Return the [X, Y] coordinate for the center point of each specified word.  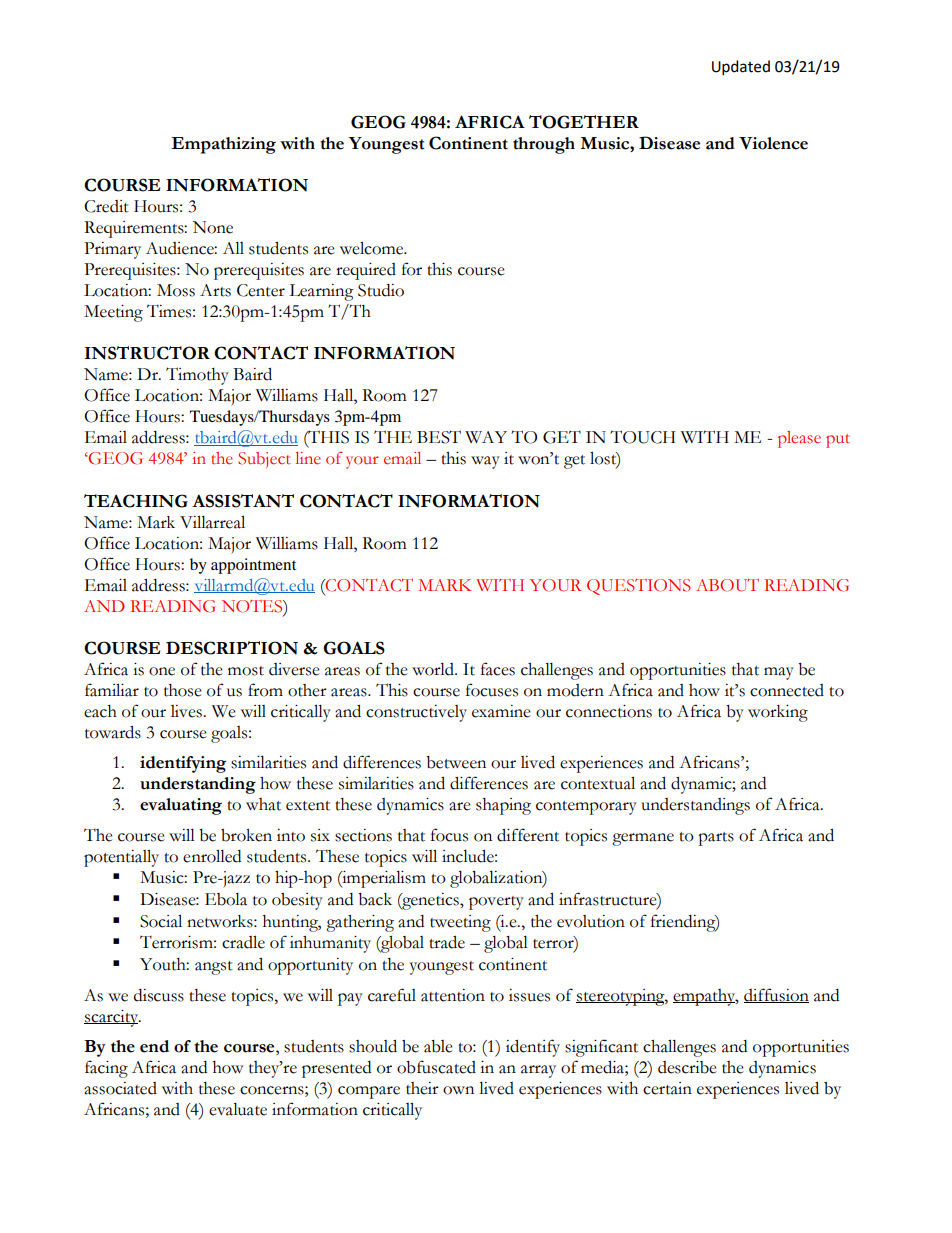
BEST [439, 437]
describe [687, 1067]
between [456, 762]
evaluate [238, 1109]
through [544, 145]
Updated [741, 67]
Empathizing [223, 145]
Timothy [197, 376]
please [799, 439]
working [778, 713]
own [458, 1090]
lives [187, 711]
